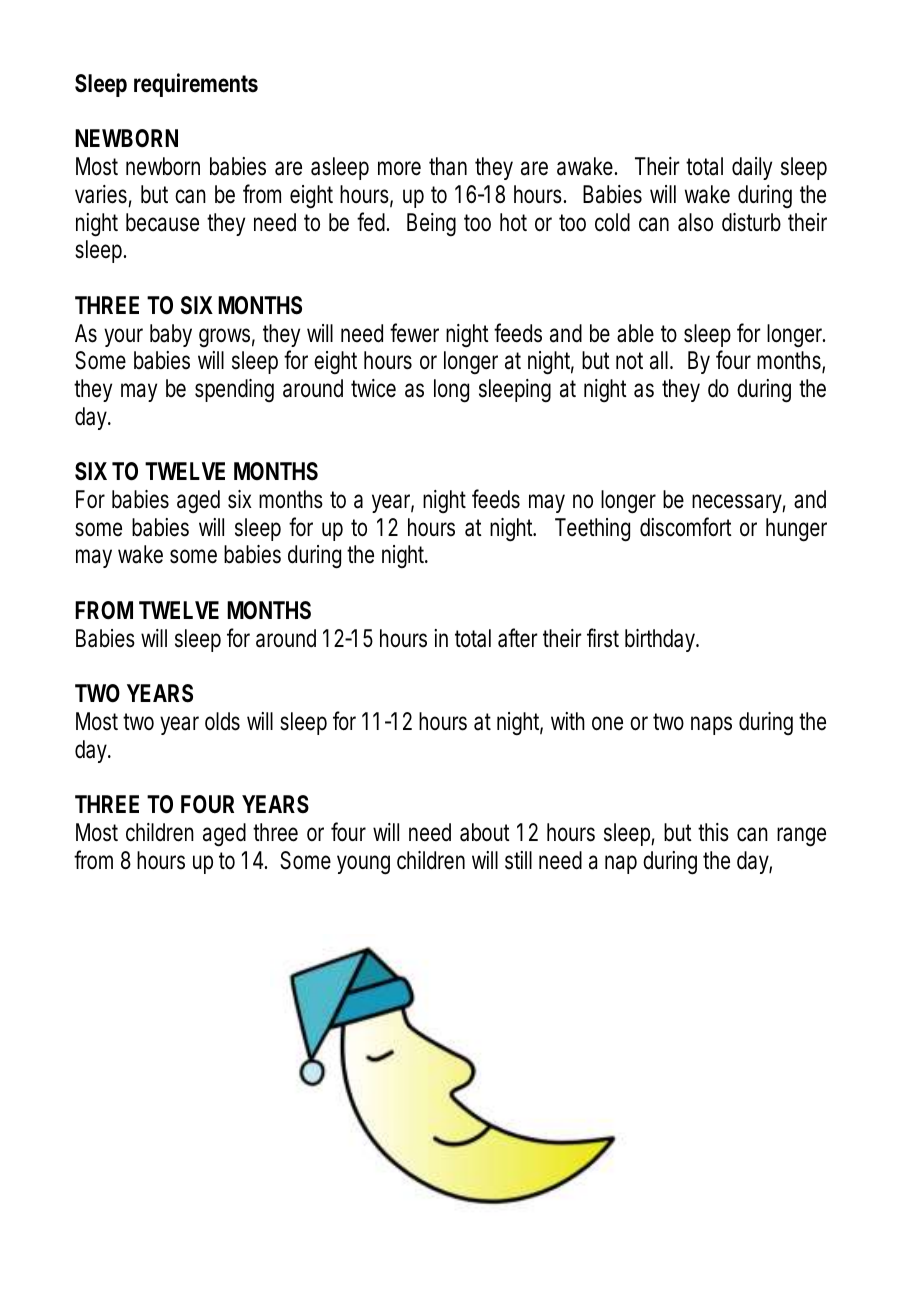 The image size is (924, 1308). I want to click on necessary, so click(739, 503).
